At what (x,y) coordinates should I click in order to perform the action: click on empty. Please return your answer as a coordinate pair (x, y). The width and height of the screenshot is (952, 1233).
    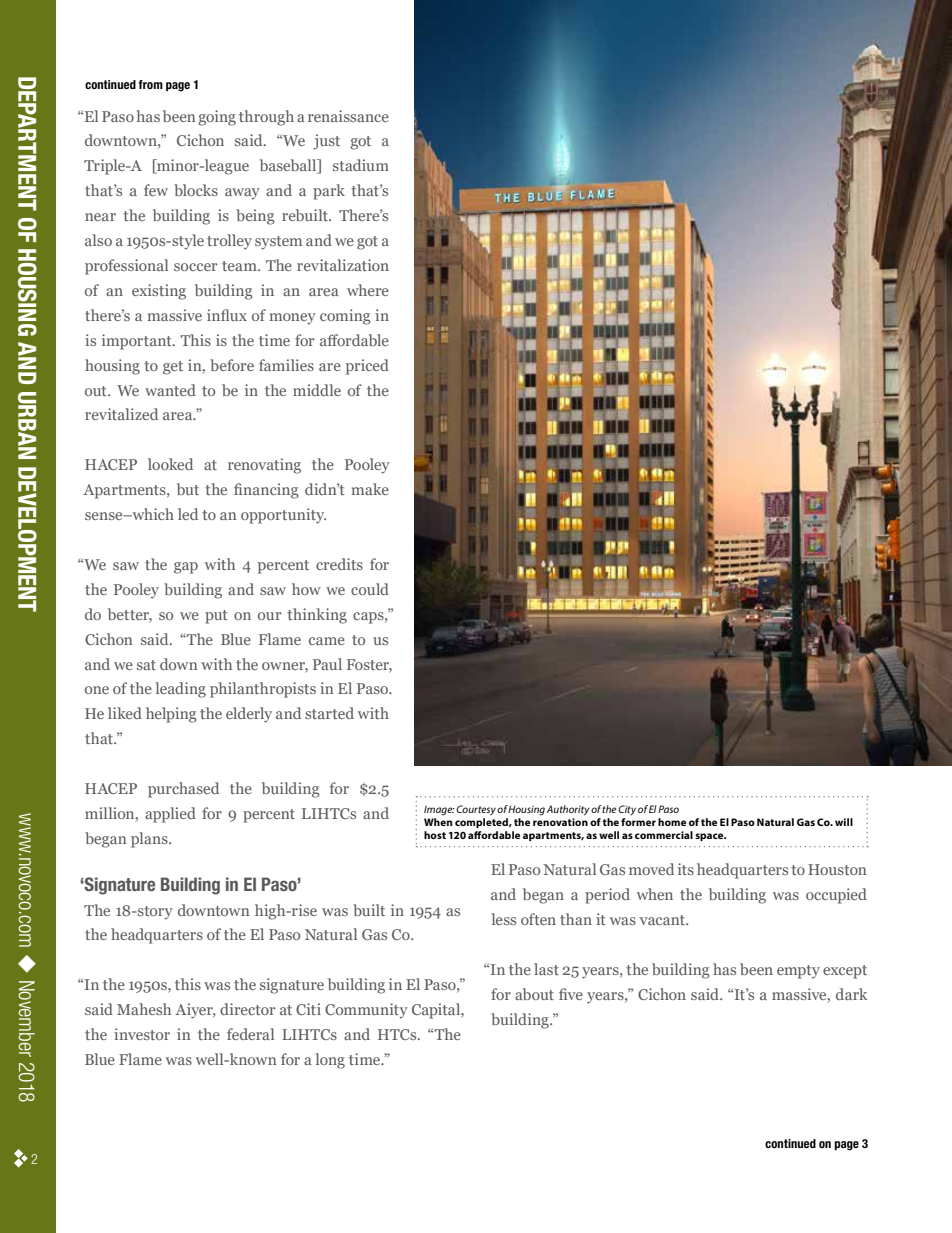
    Looking at the image, I should click on (798, 972).
